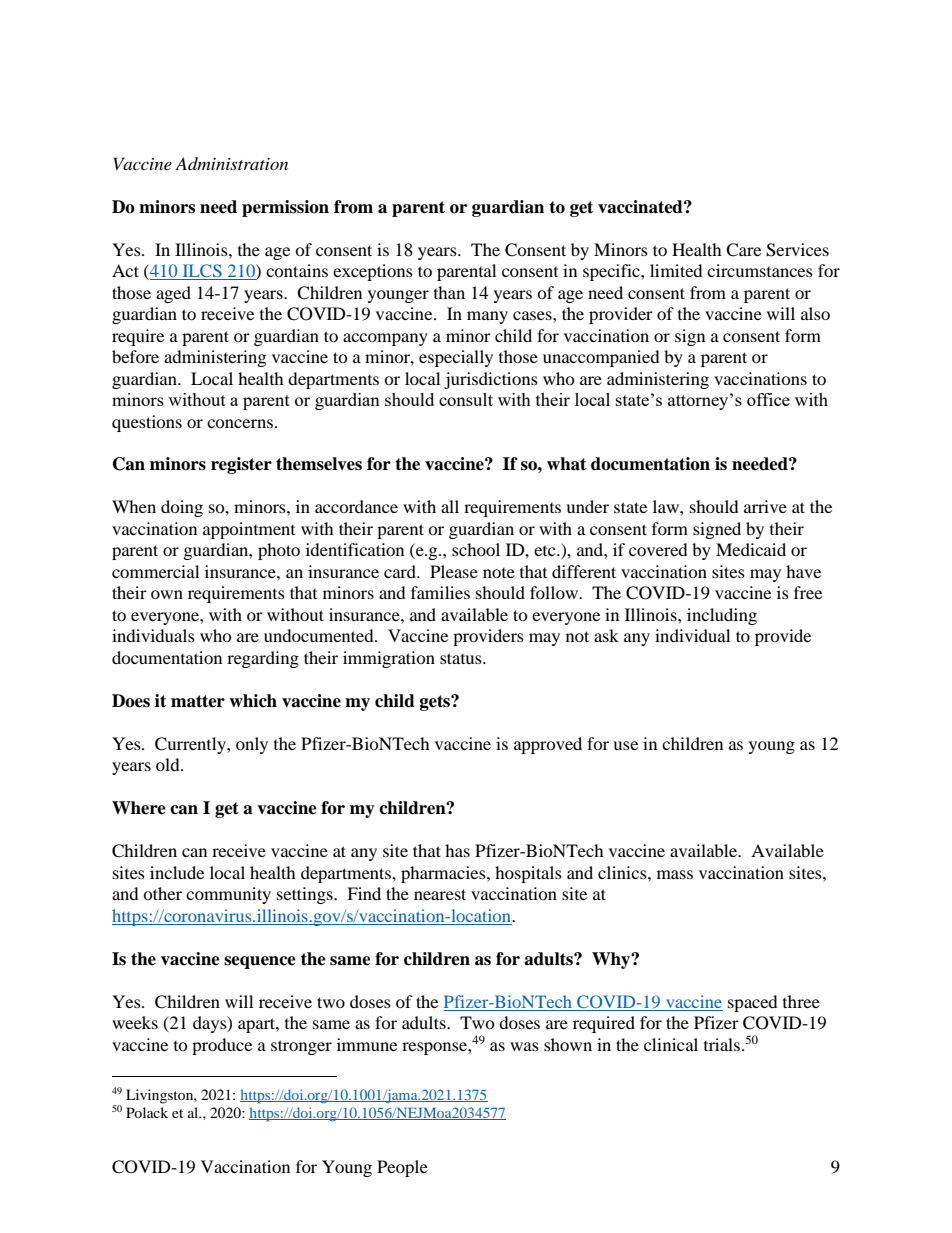 The height and width of the image is (1233, 952). What do you see at coordinates (231, 163) in the image?
I see `Administration` at bounding box center [231, 163].
